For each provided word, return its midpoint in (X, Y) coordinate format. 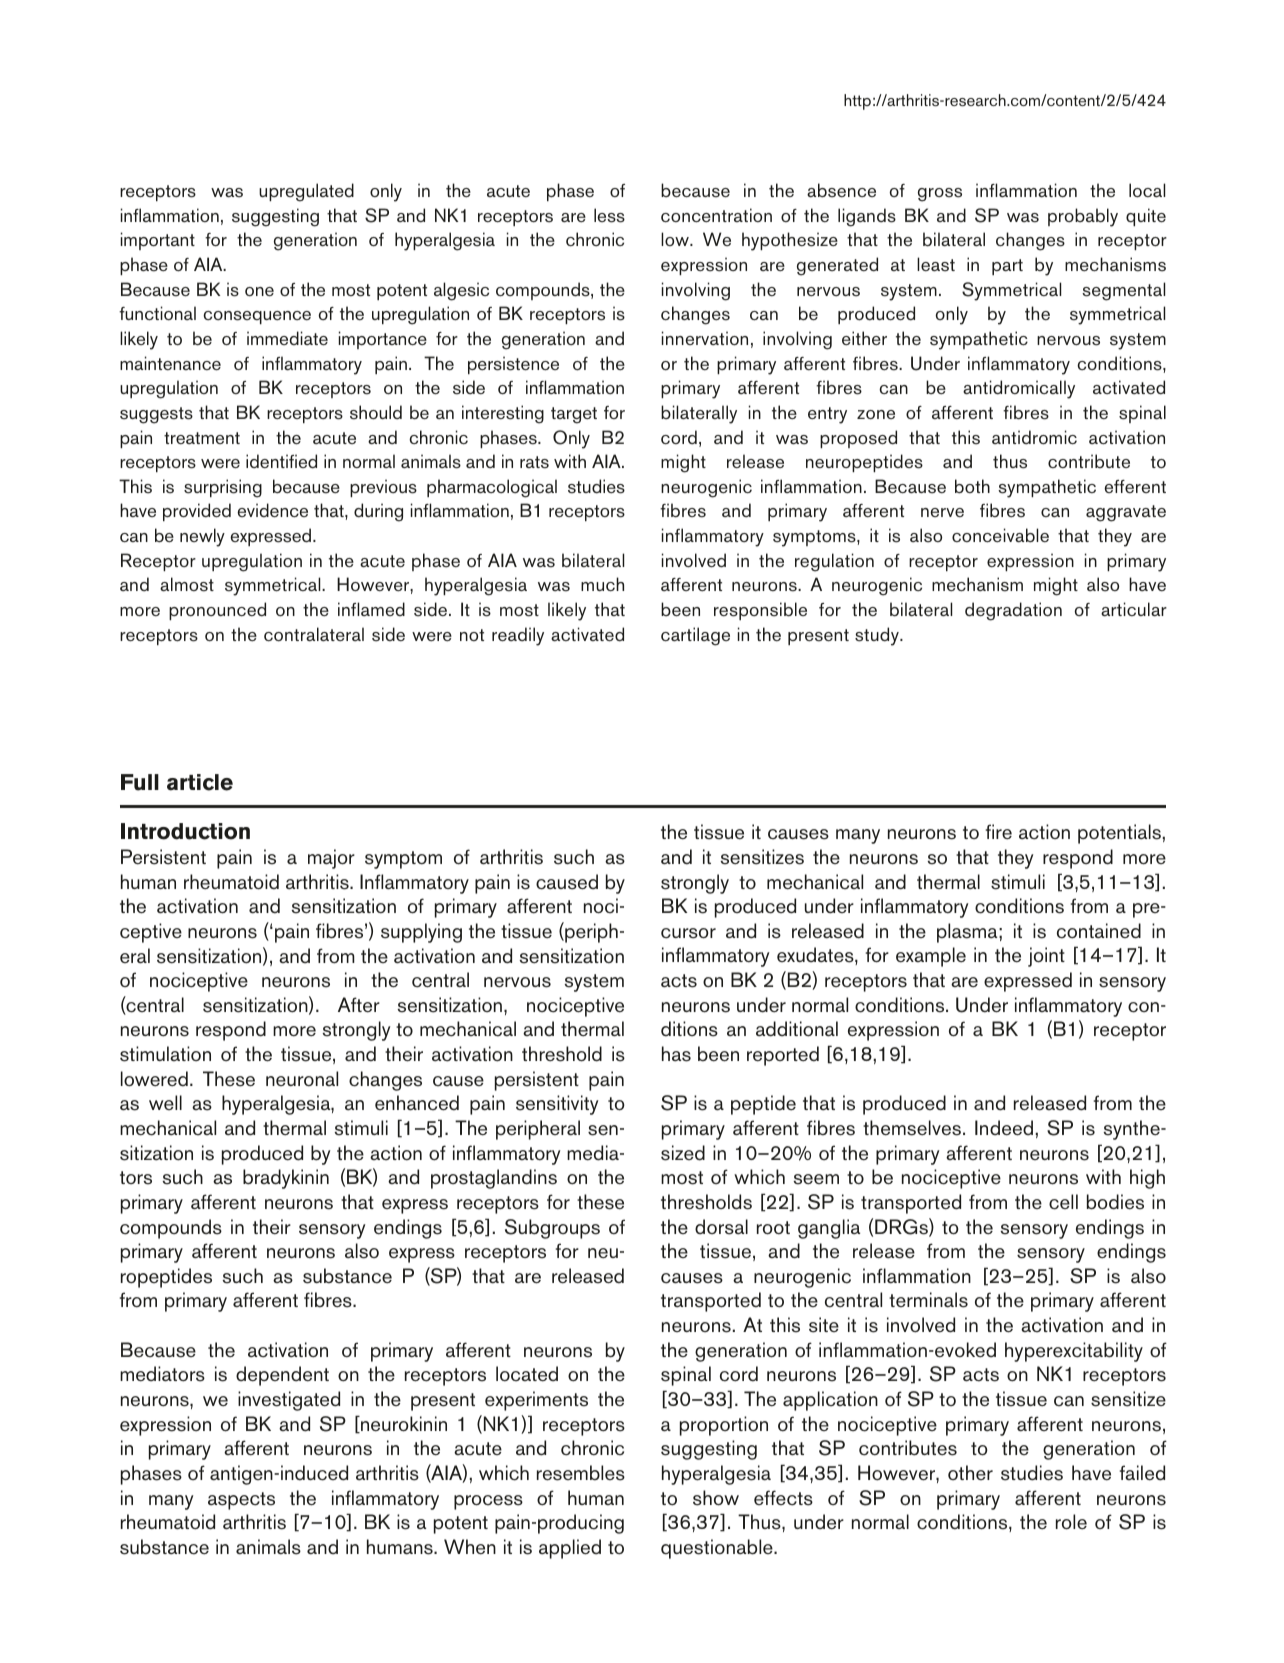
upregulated (306, 192)
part (1007, 267)
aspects (241, 1501)
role (1071, 1522)
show (716, 1498)
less (609, 215)
